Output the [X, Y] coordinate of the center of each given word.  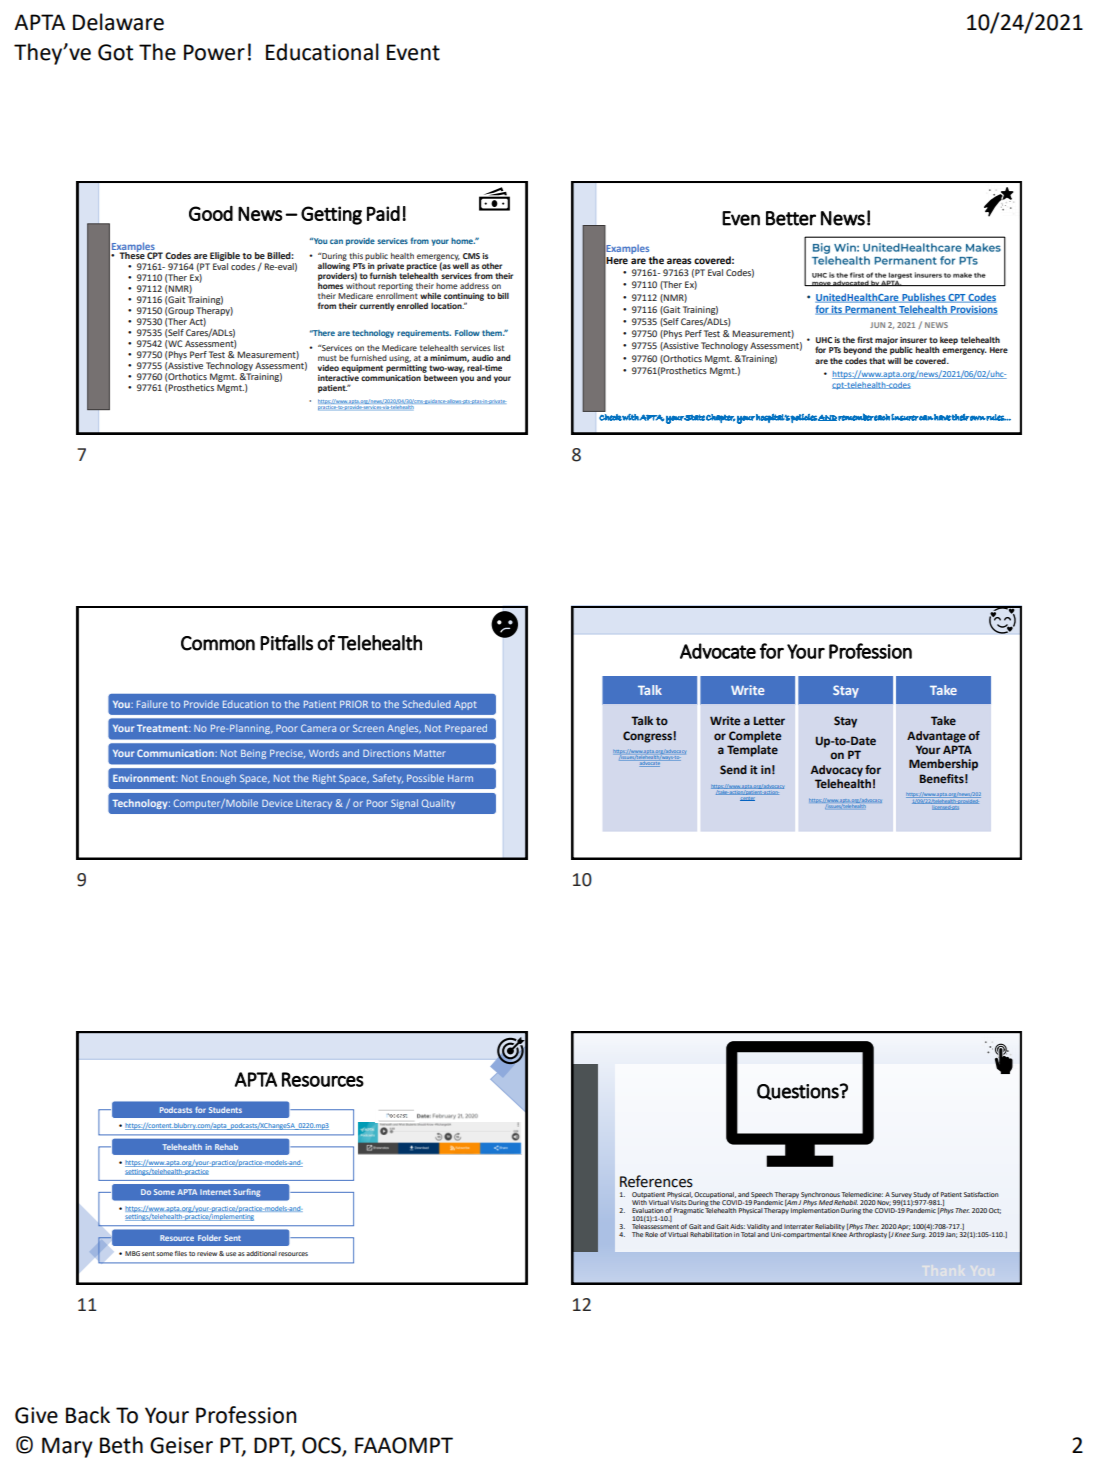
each [881, 417]
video [328, 368]
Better [791, 218]
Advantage [936, 737]
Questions [799, 1092]
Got [115, 52]
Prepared [466, 729]
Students [225, 1110]
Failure [152, 704]
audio [483, 358]
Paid [383, 213]
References [656, 1181]
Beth [121, 1445]
